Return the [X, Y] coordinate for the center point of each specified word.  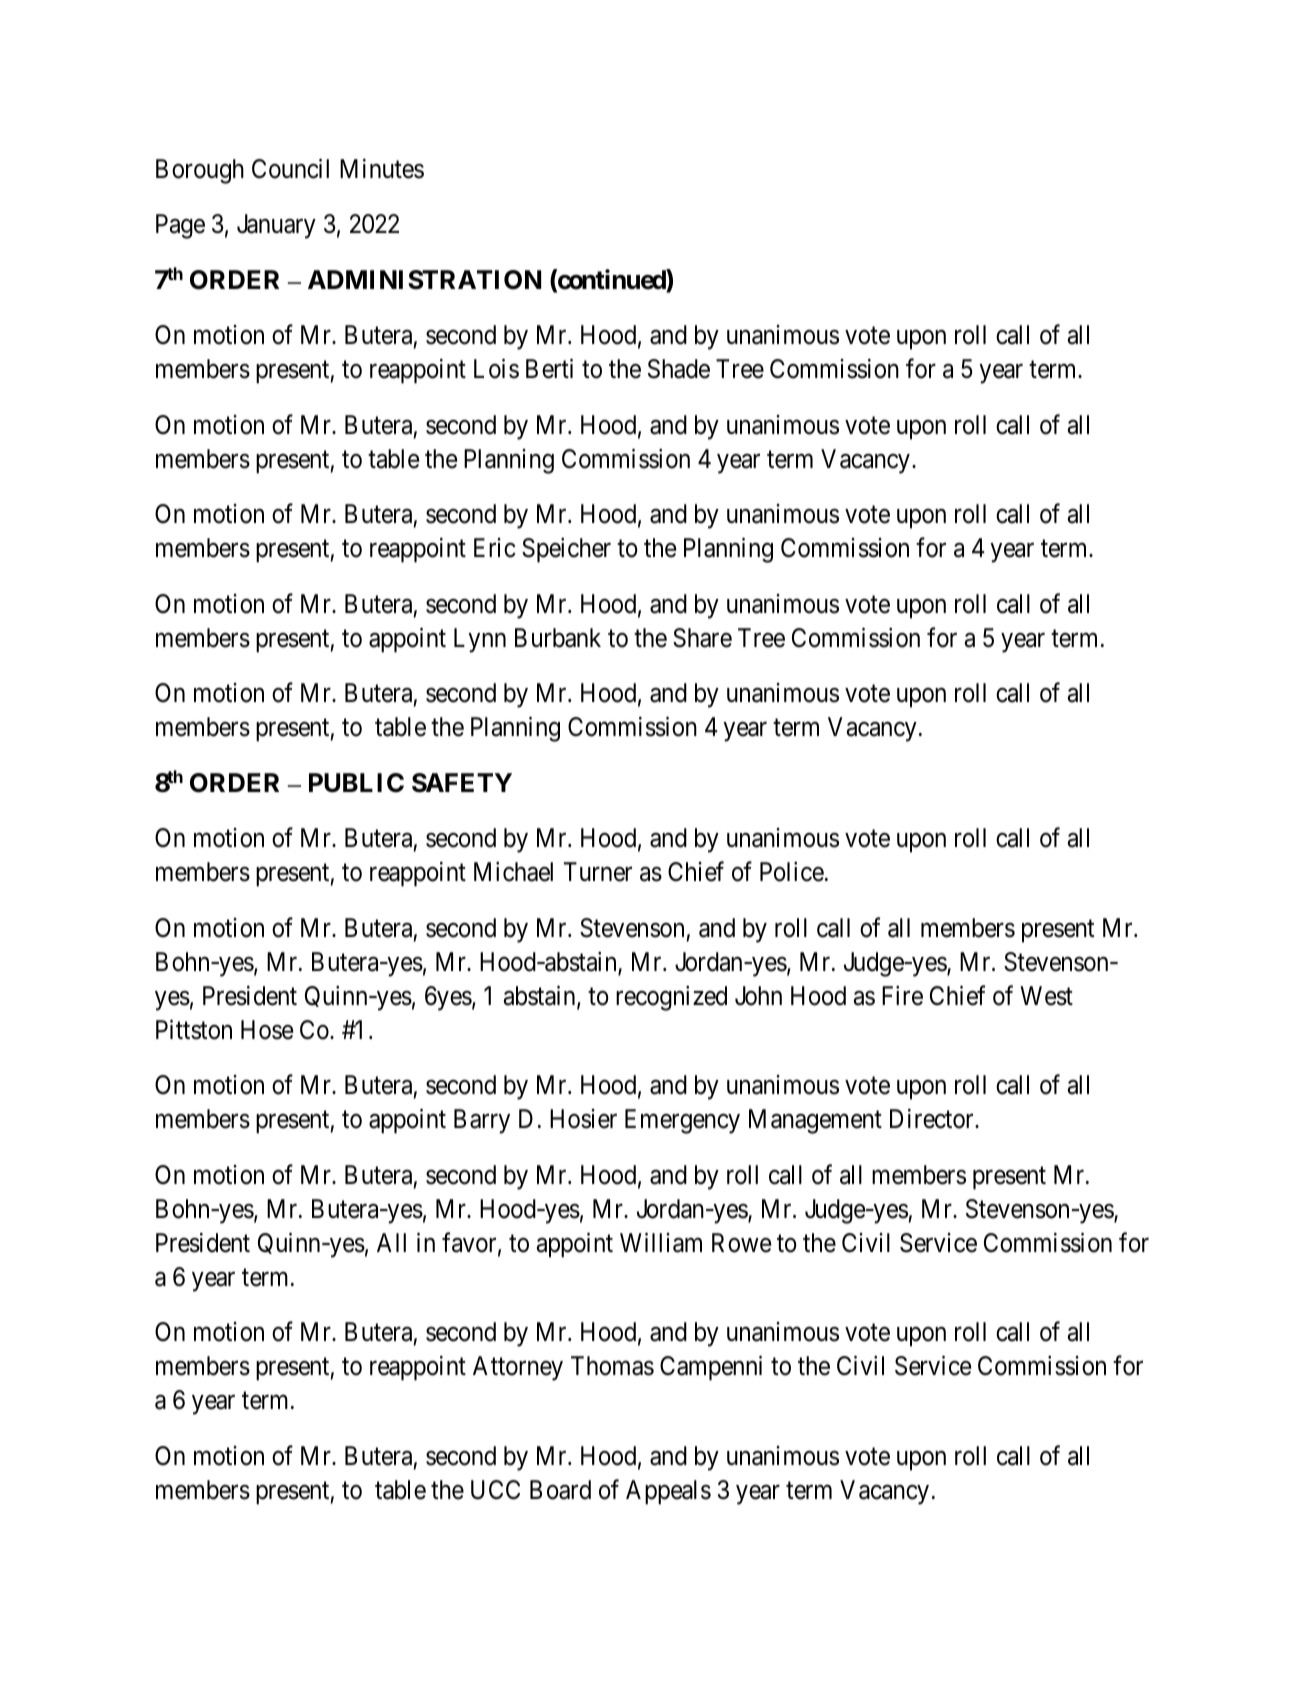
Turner [598, 872]
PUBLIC [356, 783]
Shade [679, 369]
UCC [495, 1490]
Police [792, 872]
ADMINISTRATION [424, 280]
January [276, 226]
